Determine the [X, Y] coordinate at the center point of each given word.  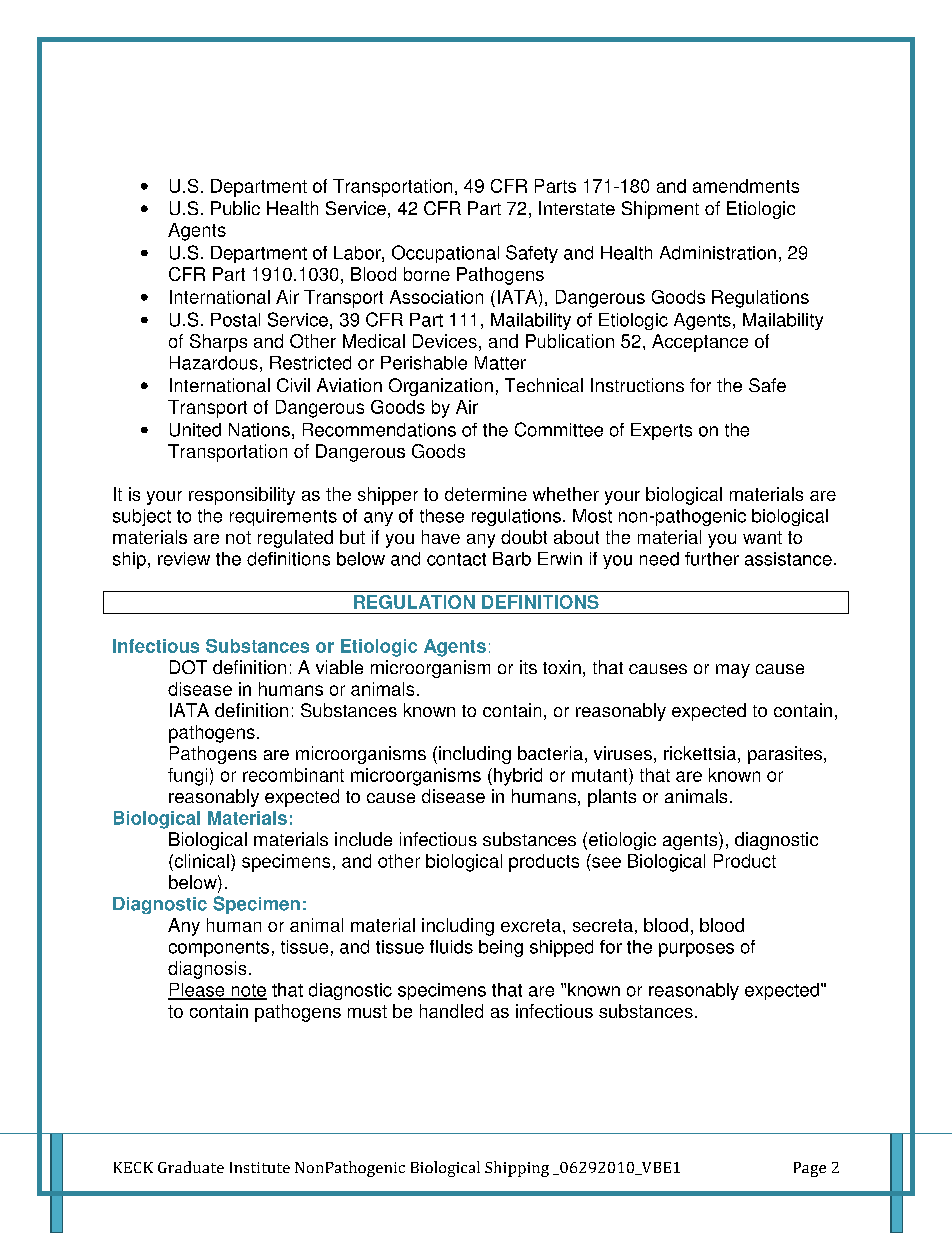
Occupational [445, 254]
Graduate [191, 1167]
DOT [188, 667]
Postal [235, 320]
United [195, 430]
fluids [451, 947]
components [219, 949]
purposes [696, 950]
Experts [661, 431]
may [733, 671]
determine [486, 494]
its [528, 667]
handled [451, 1011]
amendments [746, 186]
